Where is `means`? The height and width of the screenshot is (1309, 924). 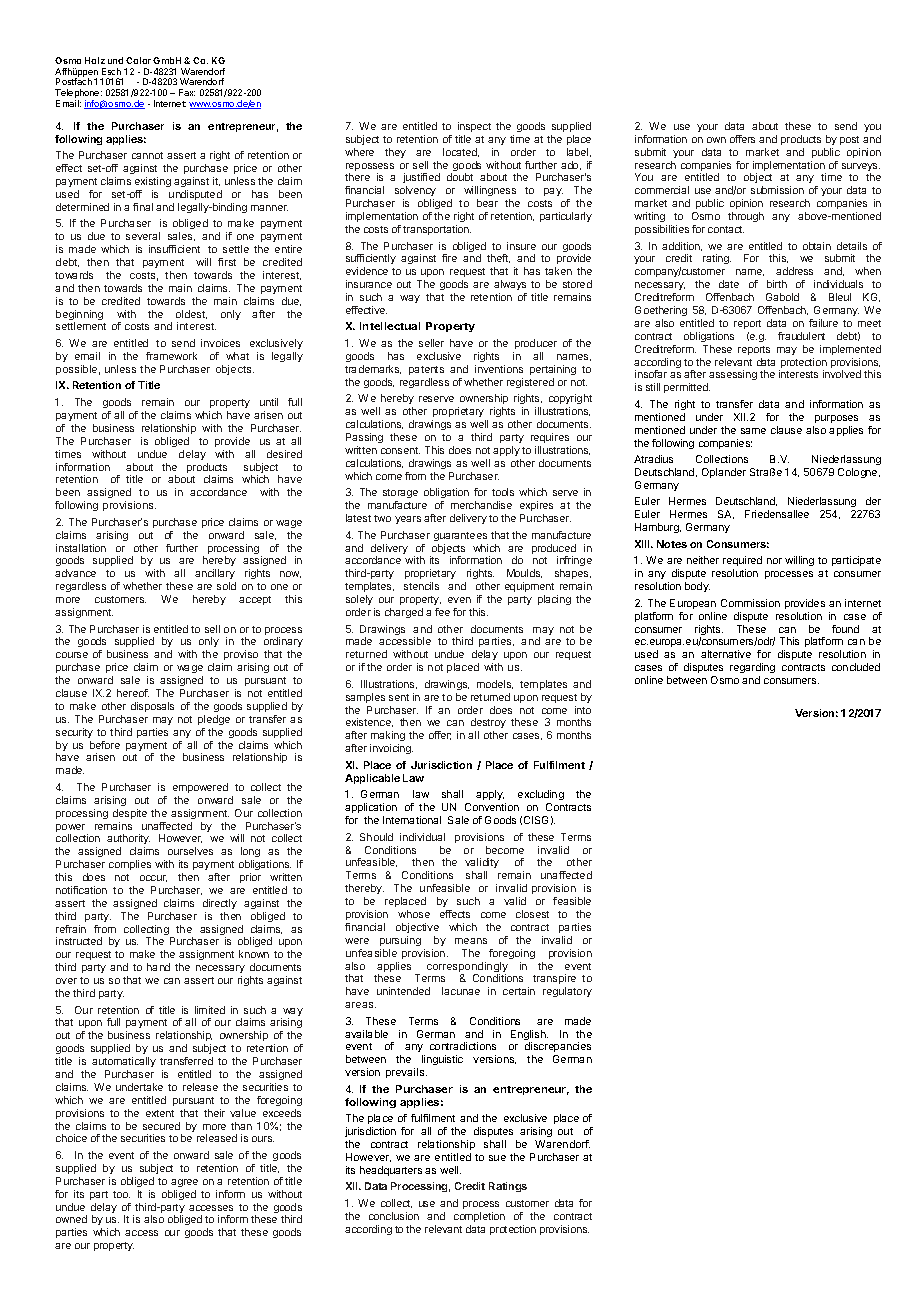 means is located at coordinates (471, 941).
